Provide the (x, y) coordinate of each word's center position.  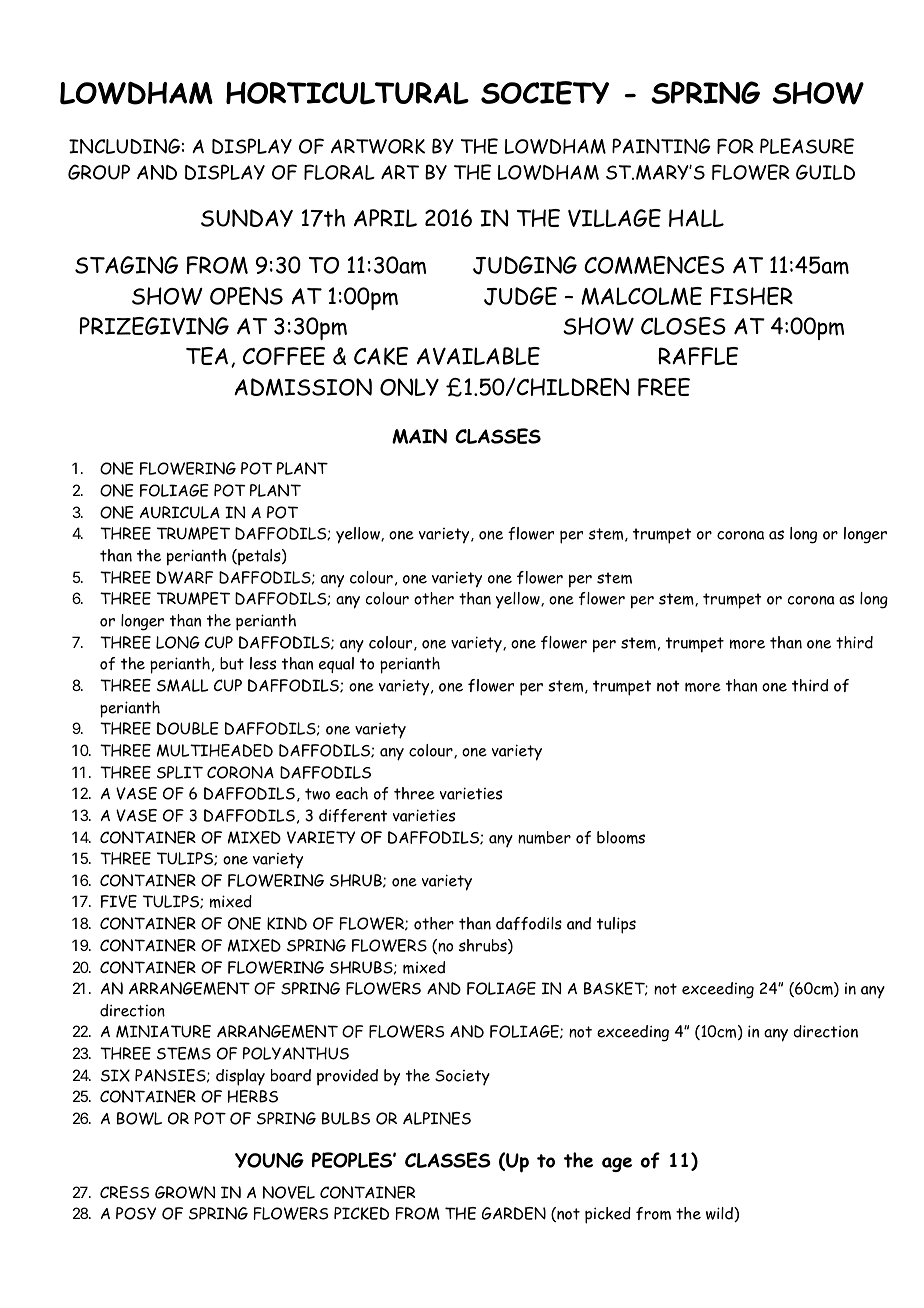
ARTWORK (378, 146)
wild (720, 1214)
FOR (735, 146)
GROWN (185, 1192)
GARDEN (514, 1213)
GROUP (99, 172)
